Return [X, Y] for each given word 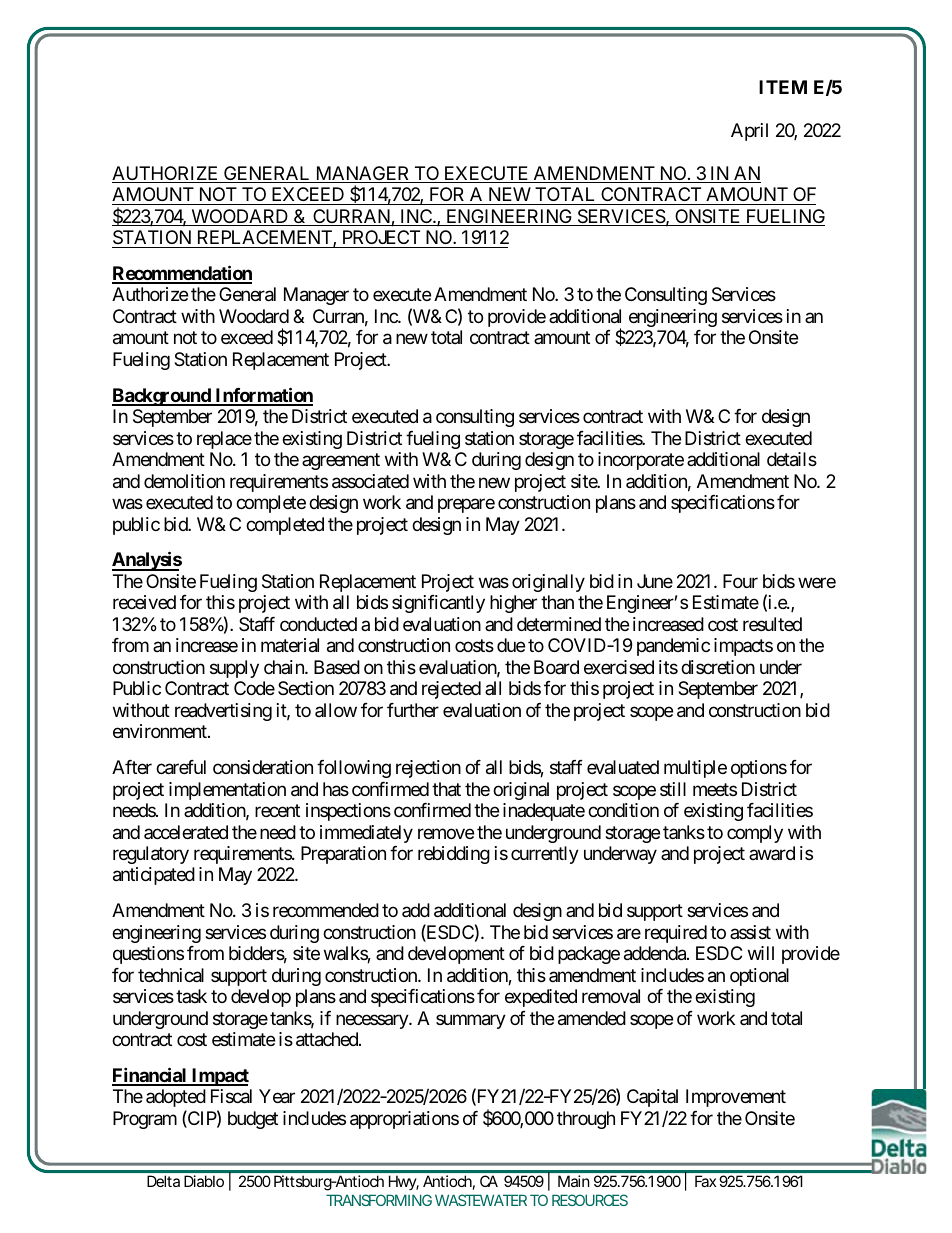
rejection [428, 769]
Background [162, 397]
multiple [695, 769]
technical [171, 975]
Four [740, 581]
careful [181, 767]
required [676, 934]
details [792, 459]
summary [471, 1021]
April [749, 132]
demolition [184, 481]
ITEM [783, 87]
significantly [438, 604]
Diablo [204, 1181]
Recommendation [182, 274]
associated [370, 481]
